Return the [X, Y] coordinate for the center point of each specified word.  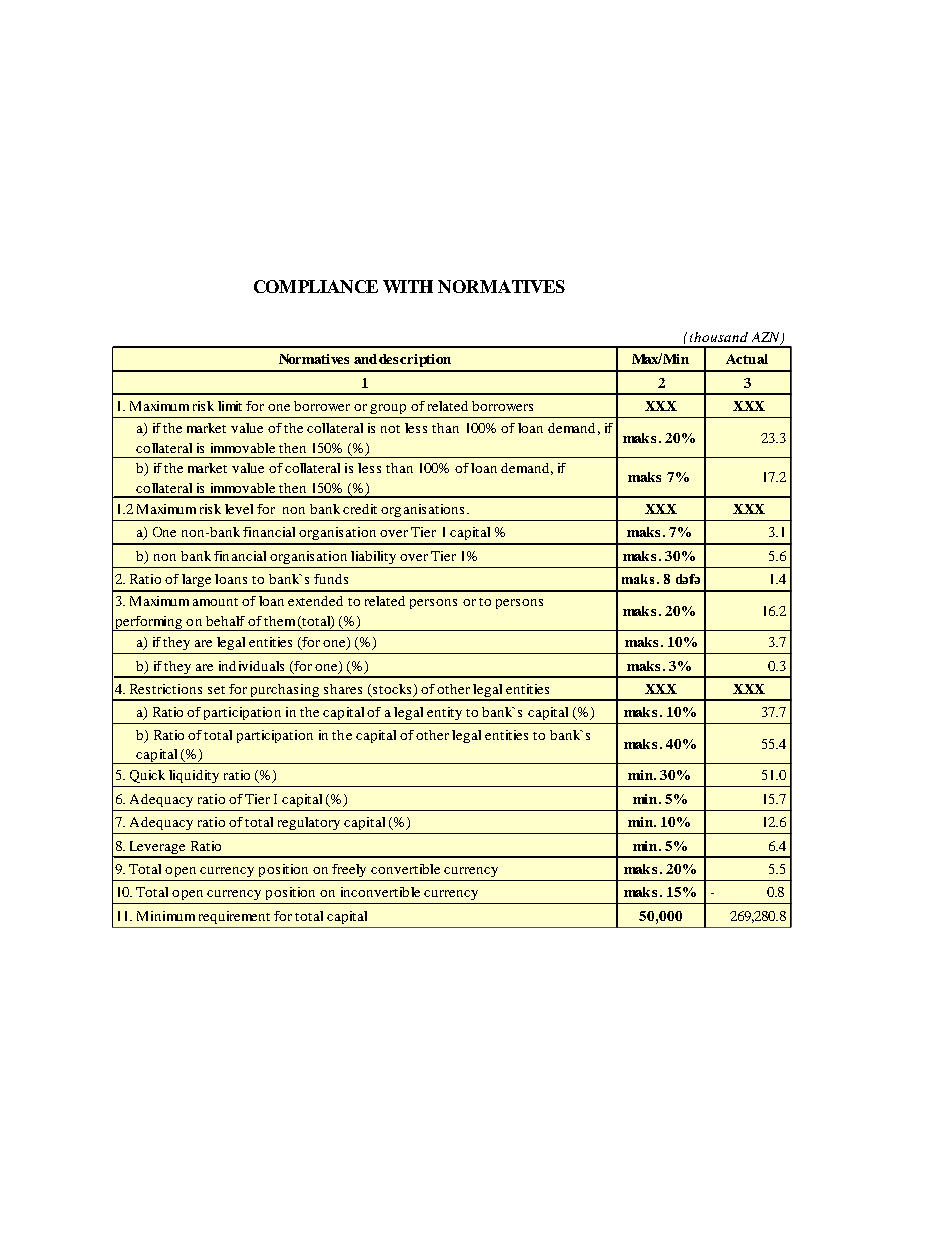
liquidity [194, 776]
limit [230, 406]
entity [444, 713]
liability [373, 557]
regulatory [309, 823]
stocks [392, 690]
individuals [251, 666]
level [239, 509]
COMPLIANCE [316, 286]
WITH [408, 286]
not [390, 429]
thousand [719, 337]
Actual [747, 359]
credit [360, 509]
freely [349, 870]
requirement [234, 917]
